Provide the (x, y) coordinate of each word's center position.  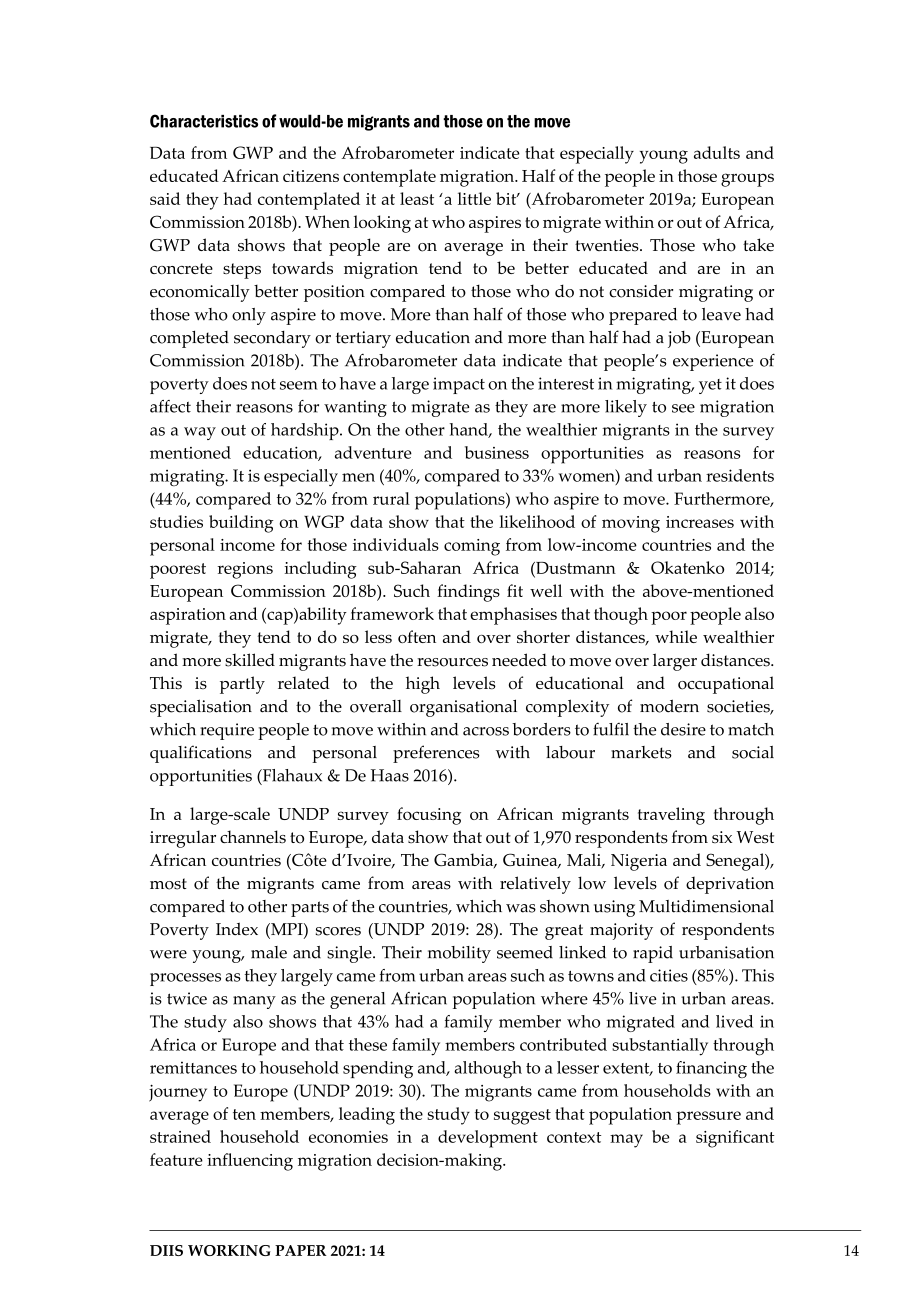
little (474, 198)
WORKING (229, 1250)
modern (669, 706)
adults (717, 152)
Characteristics (204, 121)
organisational (463, 708)
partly (242, 685)
